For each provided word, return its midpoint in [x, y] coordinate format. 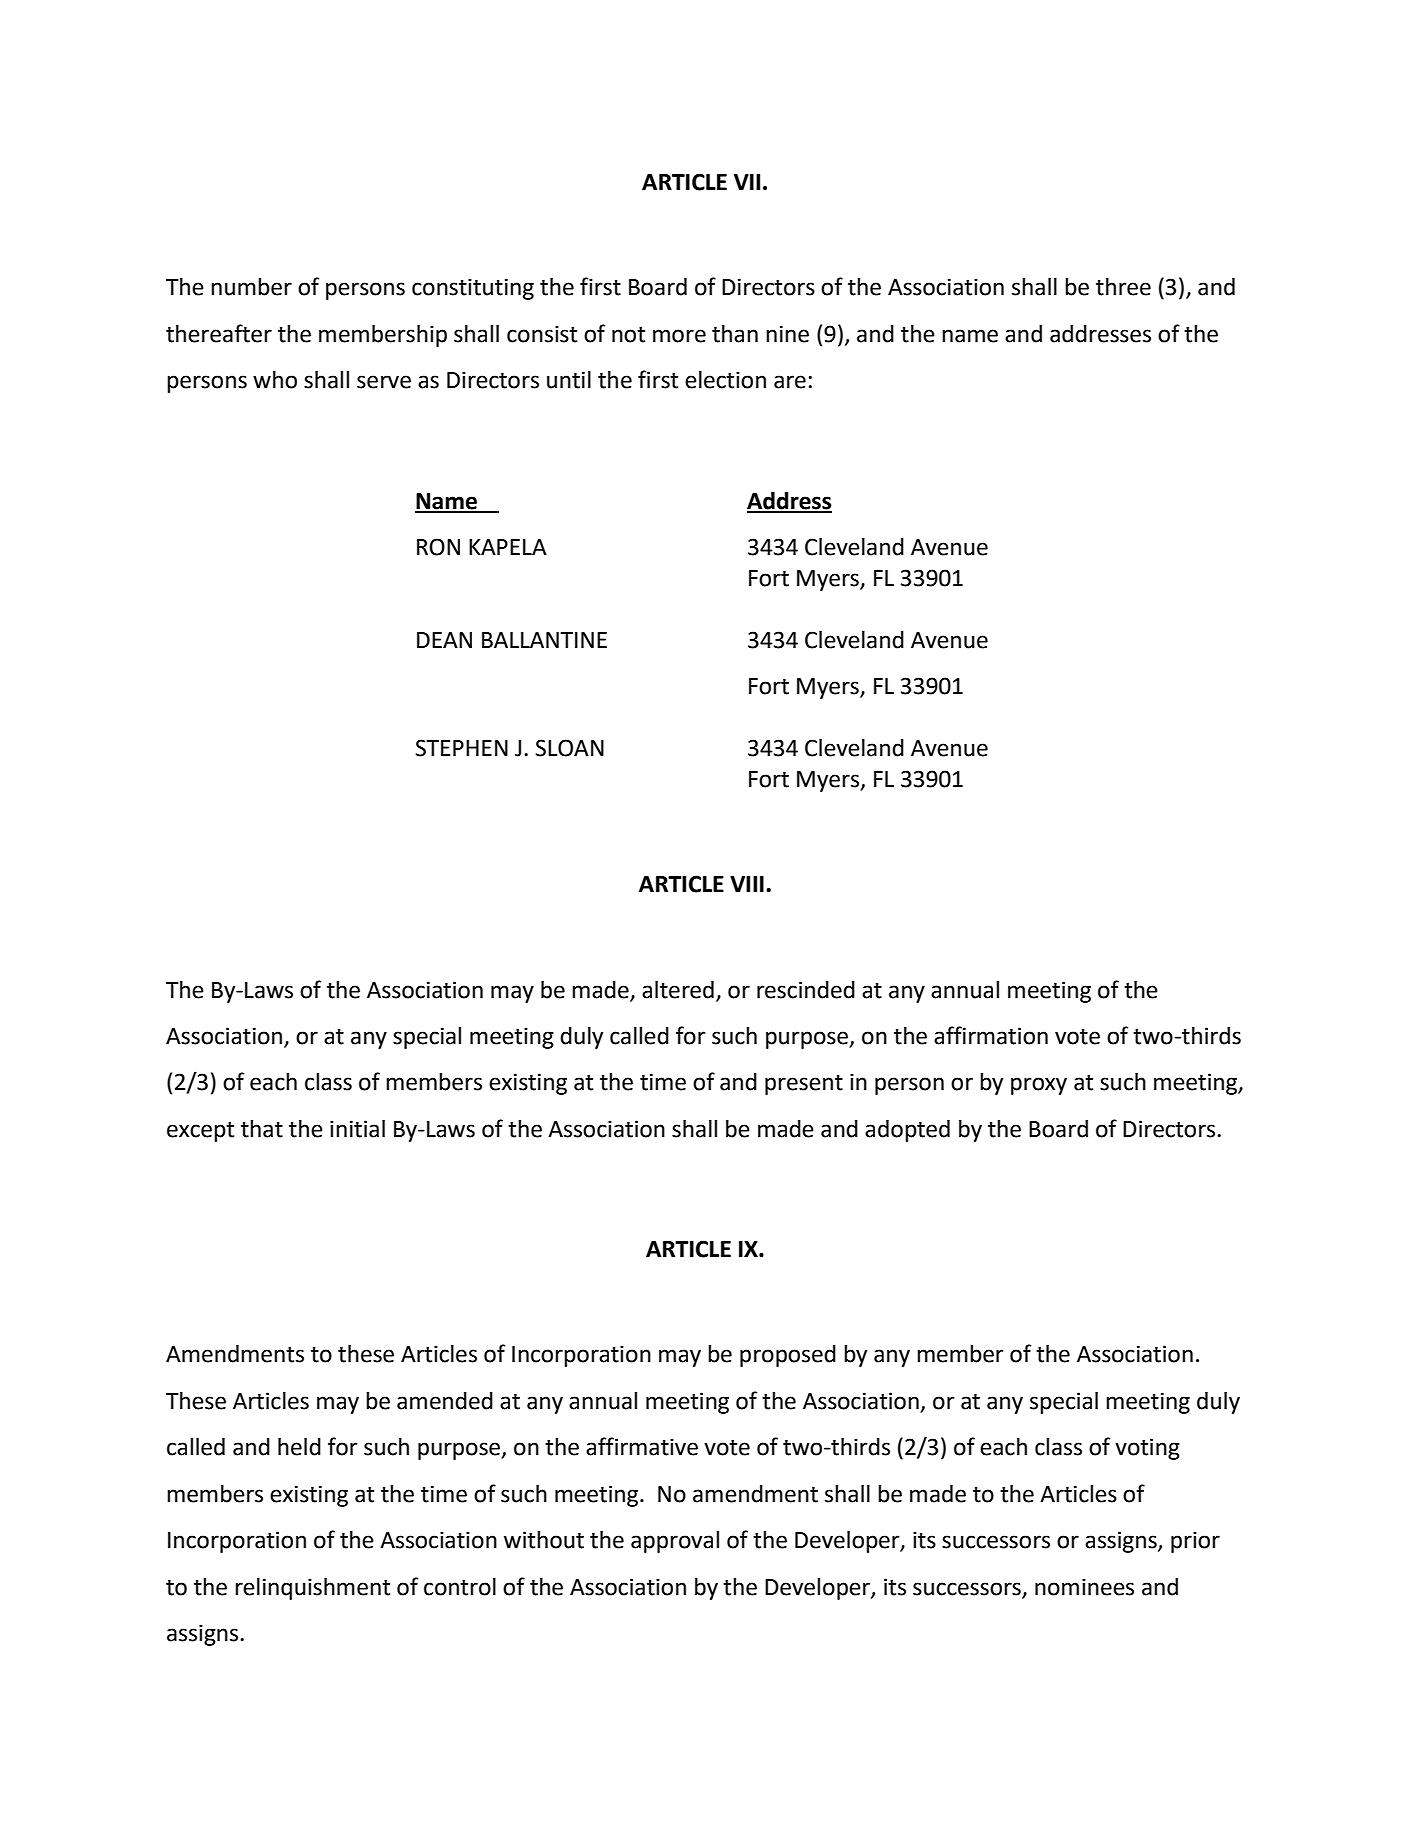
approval [675, 1542]
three [1123, 287]
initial [357, 1129]
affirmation [991, 1035]
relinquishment [312, 1589]
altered [678, 990]
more [679, 336]
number [251, 287]
